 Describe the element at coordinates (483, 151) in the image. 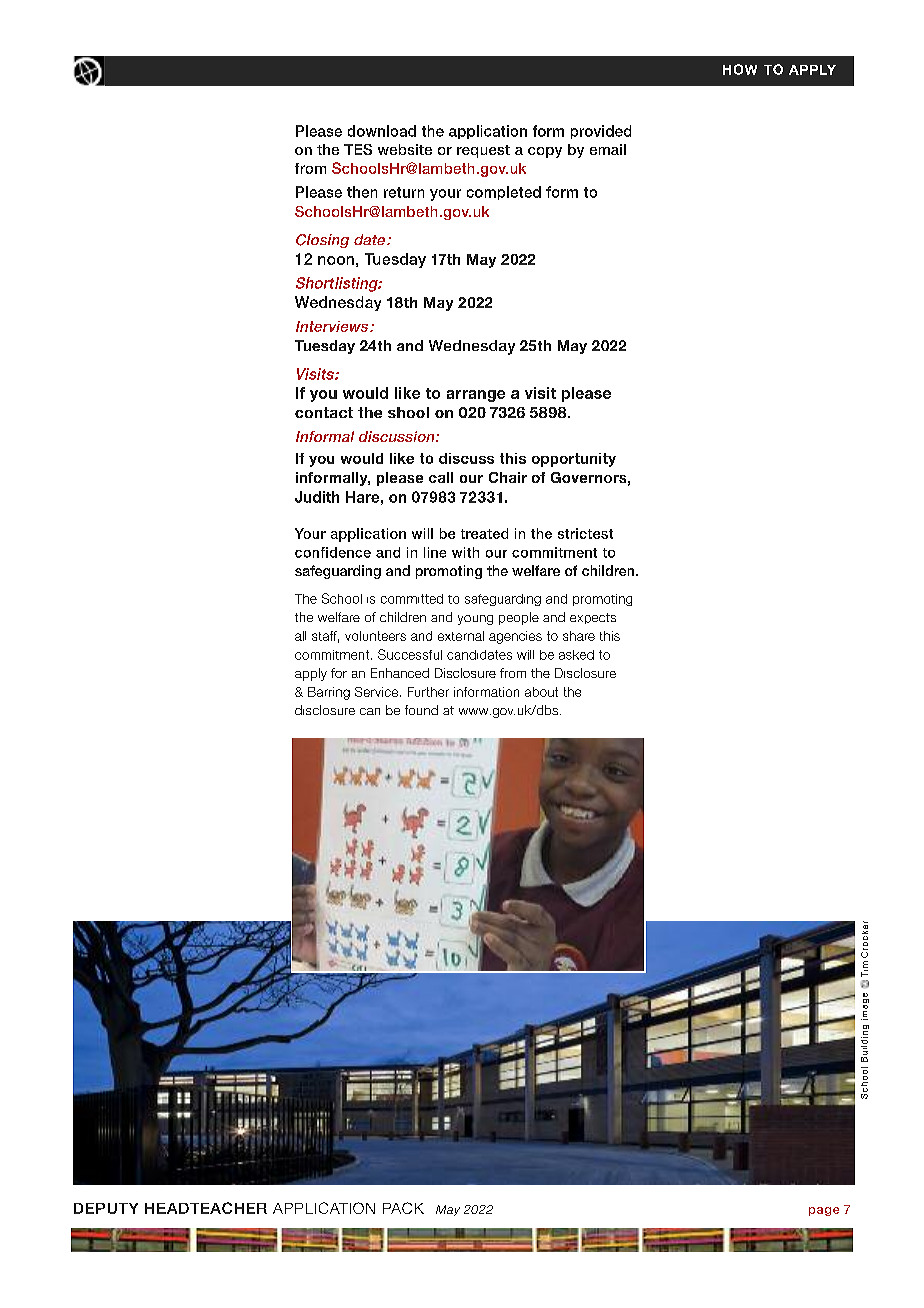

I see `request` at that location.
